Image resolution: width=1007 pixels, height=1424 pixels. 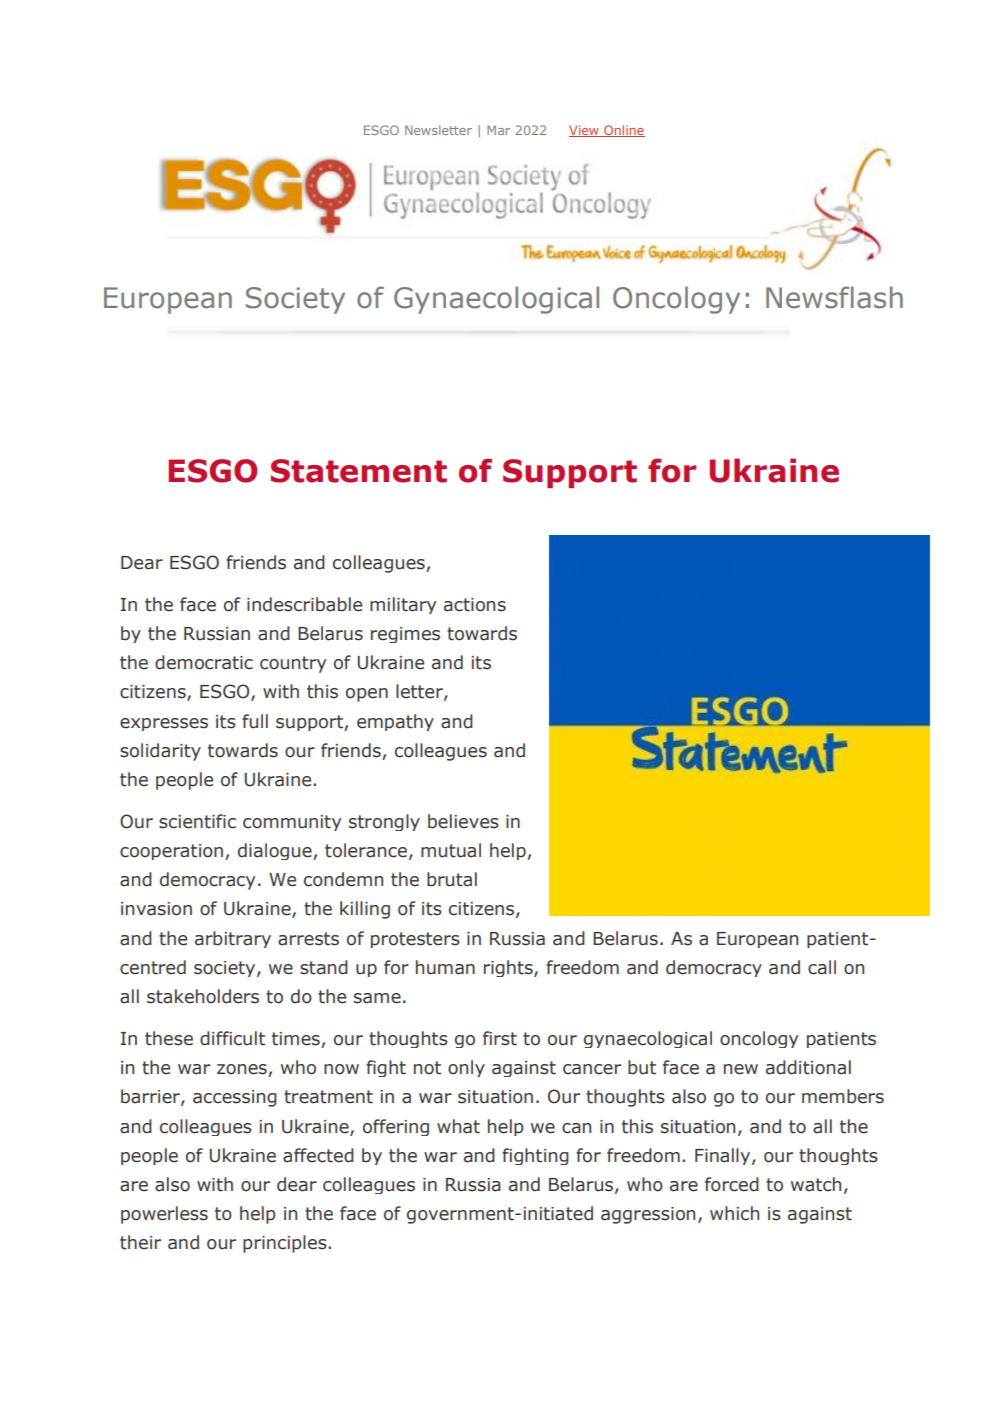 I want to click on Statement, so click(x=359, y=471).
